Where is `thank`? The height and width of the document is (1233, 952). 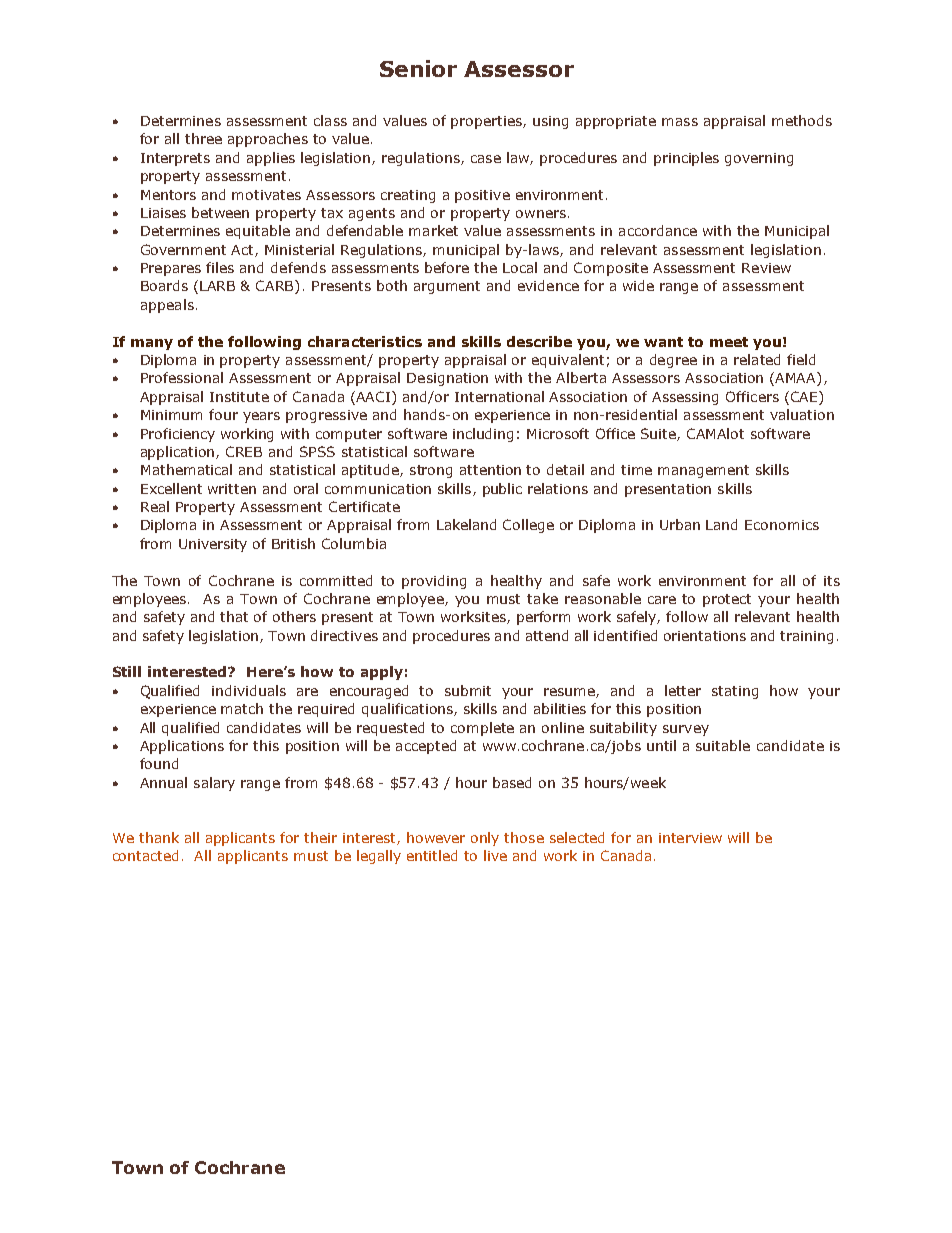
thank is located at coordinates (159, 837).
